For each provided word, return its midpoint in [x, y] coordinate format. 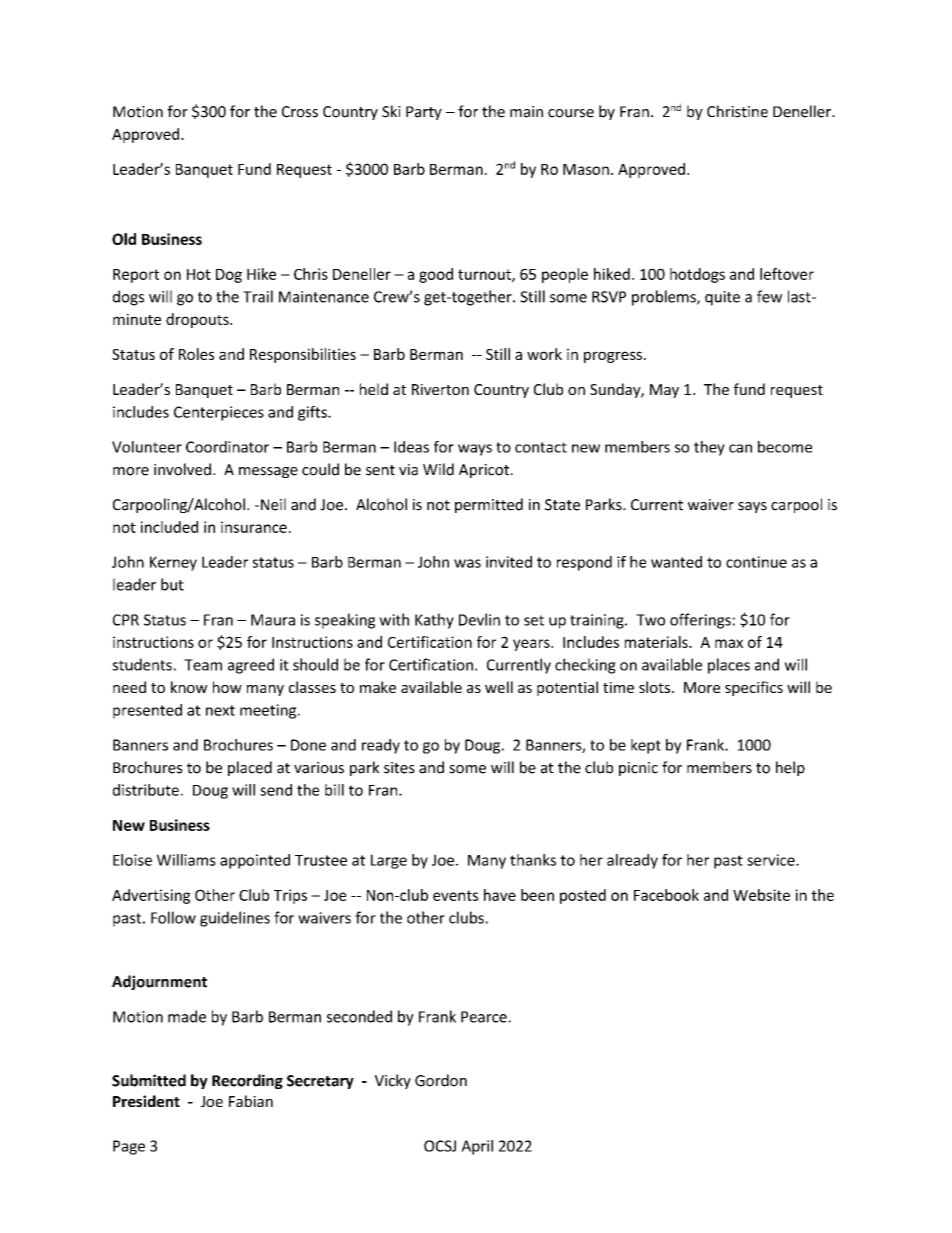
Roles [196, 354]
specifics [754, 688]
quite [722, 298]
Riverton [440, 389]
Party [424, 113]
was [467, 563]
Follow [173, 917]
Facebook [666, 895]
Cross [300, 112]
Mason [586, 169]
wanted [676, 562]
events [455, 895]
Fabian [251, 1101]
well [499, 687]
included [169, 527]
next [220, 710]
